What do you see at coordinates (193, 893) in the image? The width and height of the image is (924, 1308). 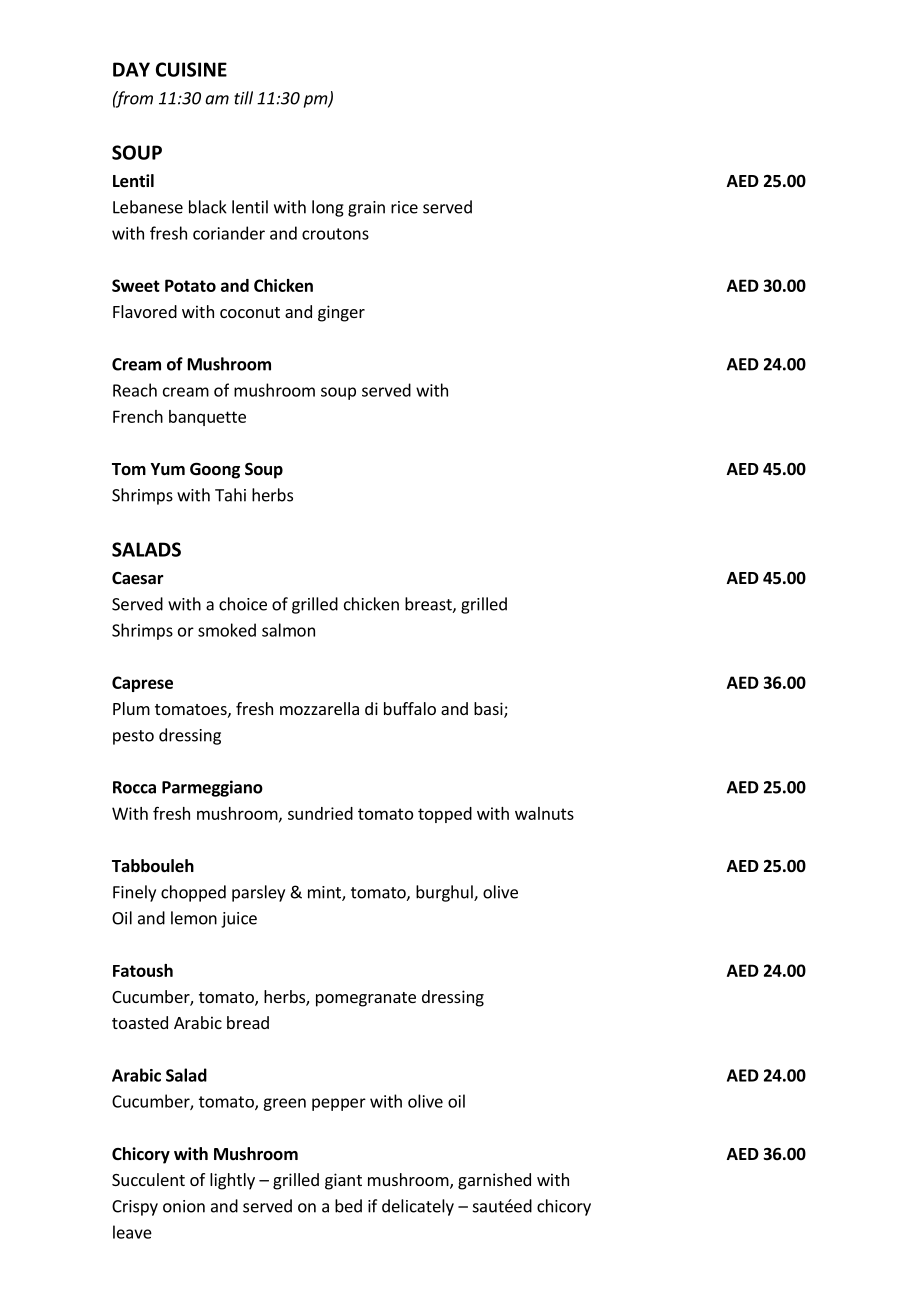 I see `chopped` at bounding box center [193, 893].
